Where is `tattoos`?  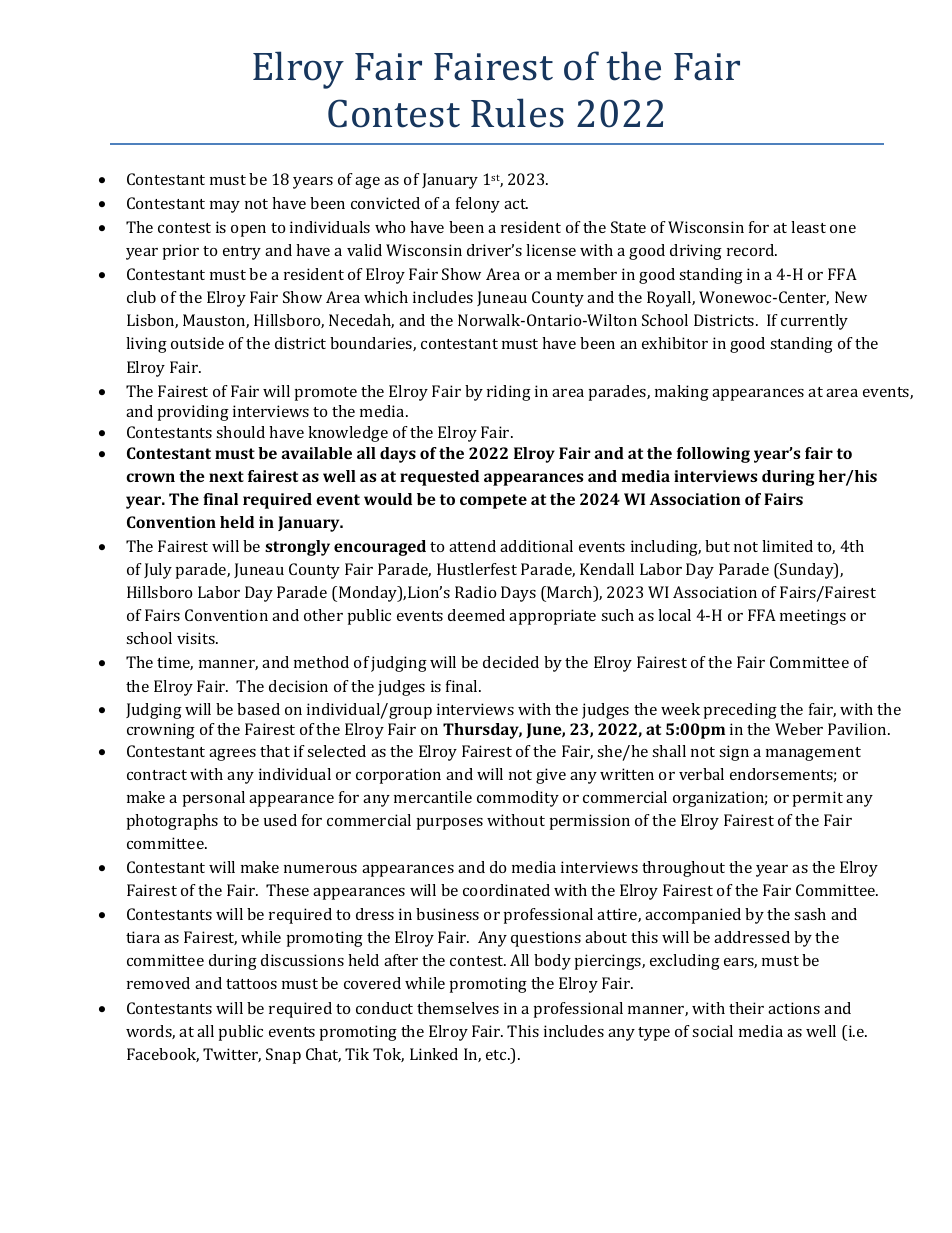
tattoos is located at coordinates (251, 984).
